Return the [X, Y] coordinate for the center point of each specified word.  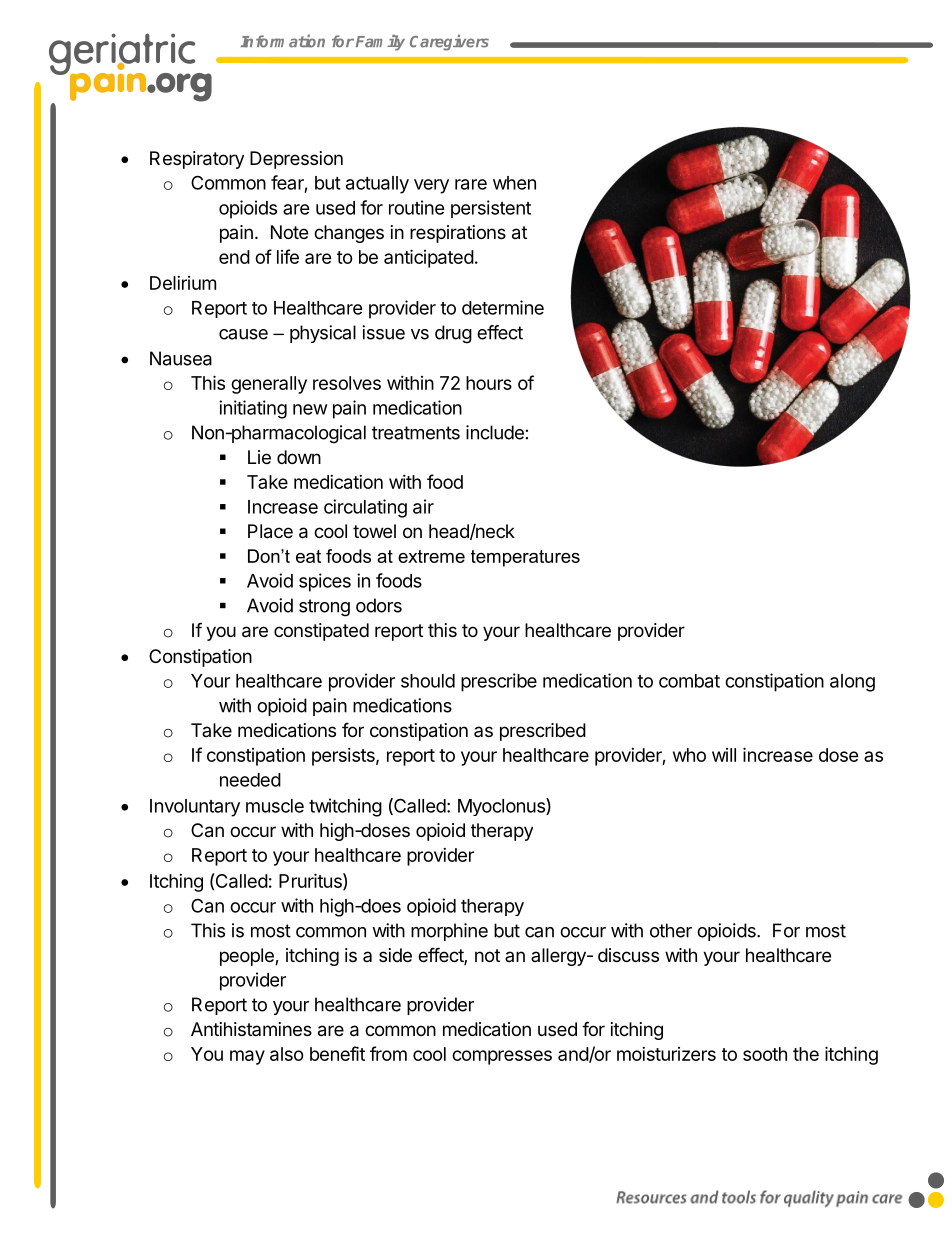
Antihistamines [251, 1029]
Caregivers [449, 42]
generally [269, 385]
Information [282, 41]
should [428, 681]
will [724, 755]
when [514, 183]
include [495, 432]
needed [250, 780]
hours [489, 383]
